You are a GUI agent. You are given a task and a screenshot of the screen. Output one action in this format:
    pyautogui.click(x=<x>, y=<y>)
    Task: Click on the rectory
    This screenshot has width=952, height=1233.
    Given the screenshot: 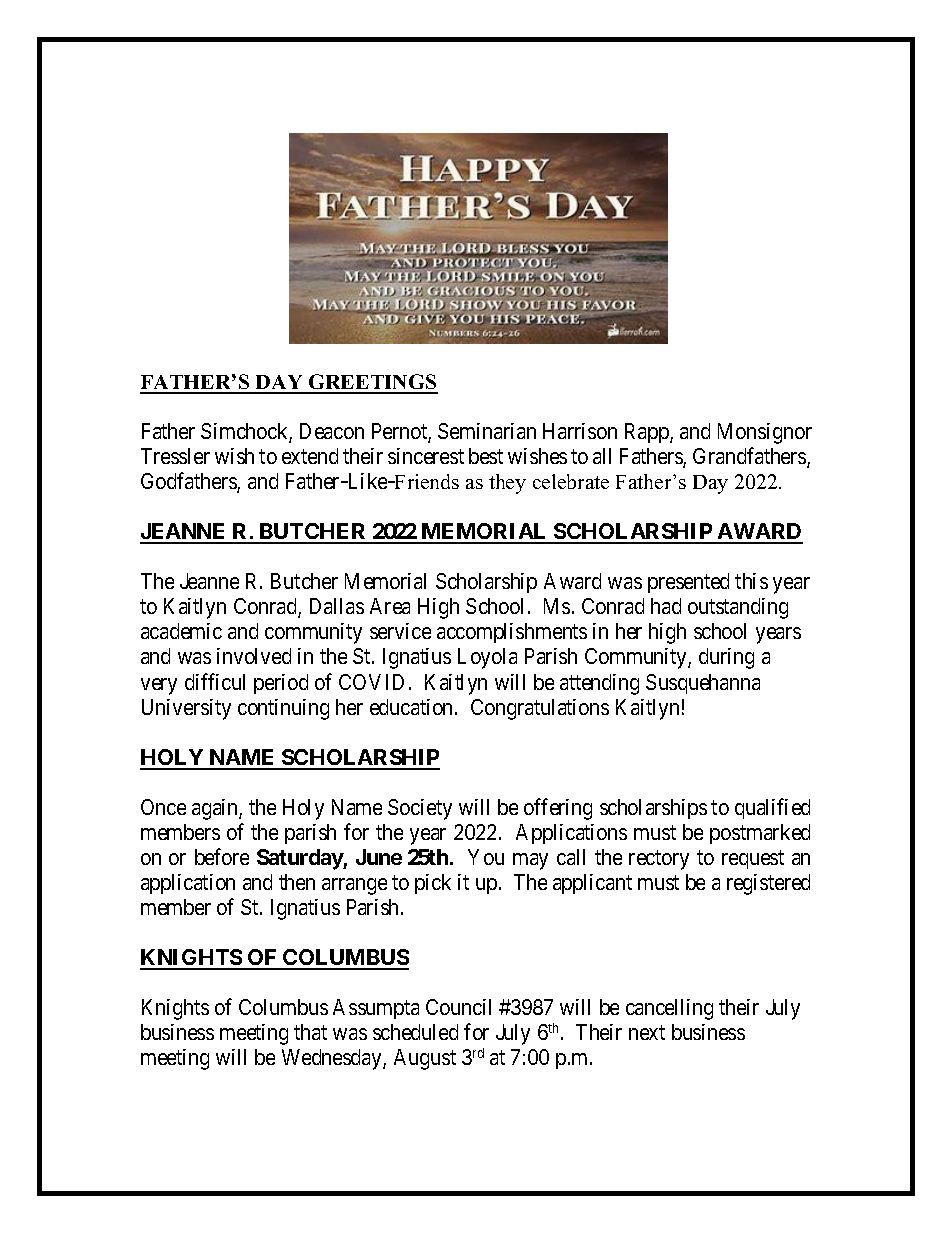 What is the action you would take?
    pyautogui.click(x=659, y=860)
